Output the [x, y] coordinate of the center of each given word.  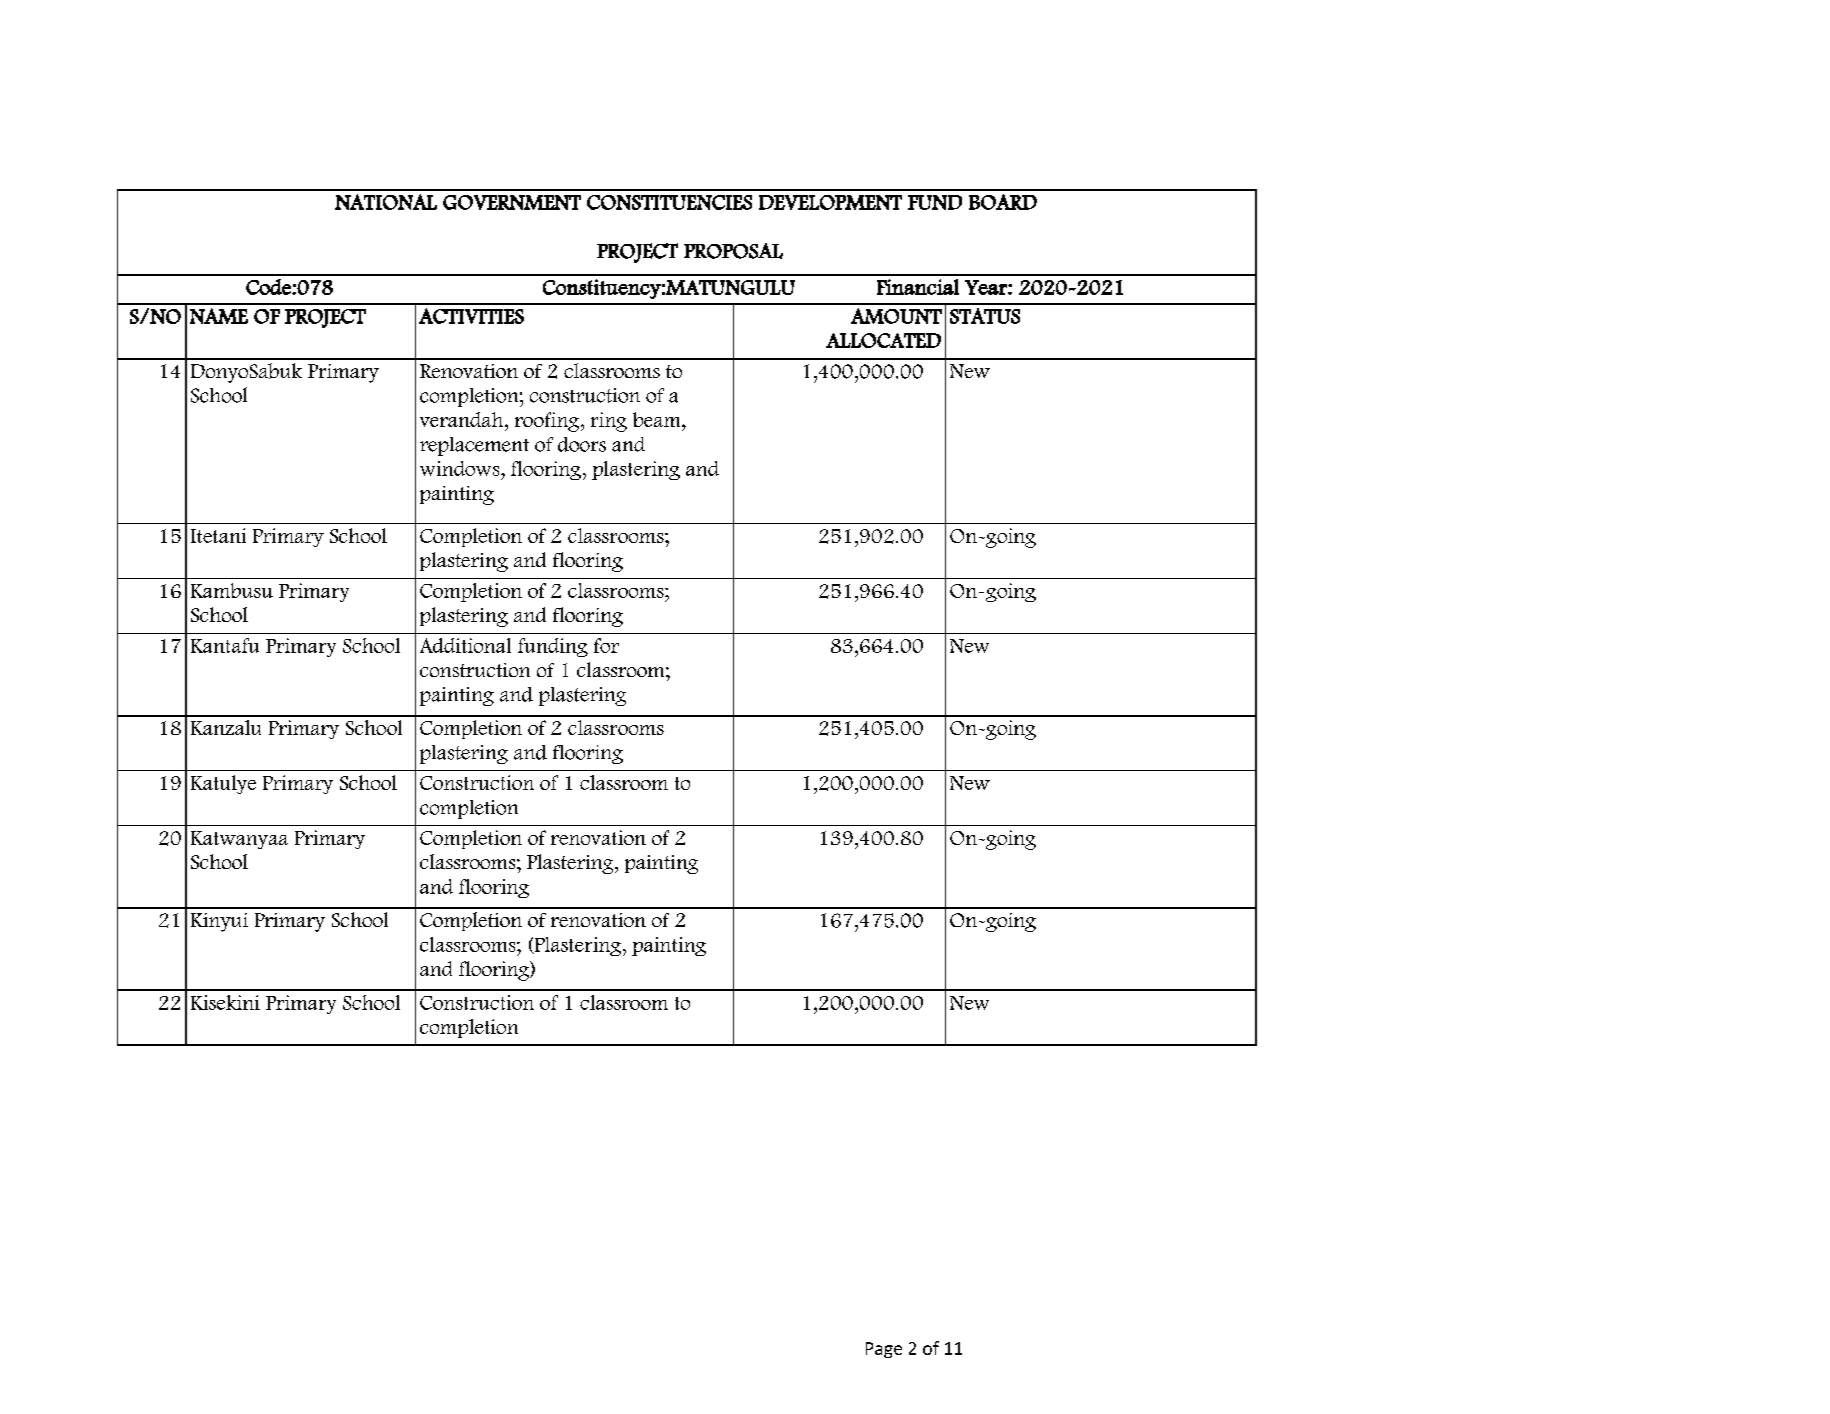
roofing [548, 422]
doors [582, 444]
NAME [219, 316]
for [606, 645]
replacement [474, 446]
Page [884, 1350]
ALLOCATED [883, 340]
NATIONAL [386, 202]
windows [461, 468]
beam [658, 419]
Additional [465, 645]
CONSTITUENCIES [669, 202]
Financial [918, 287]
